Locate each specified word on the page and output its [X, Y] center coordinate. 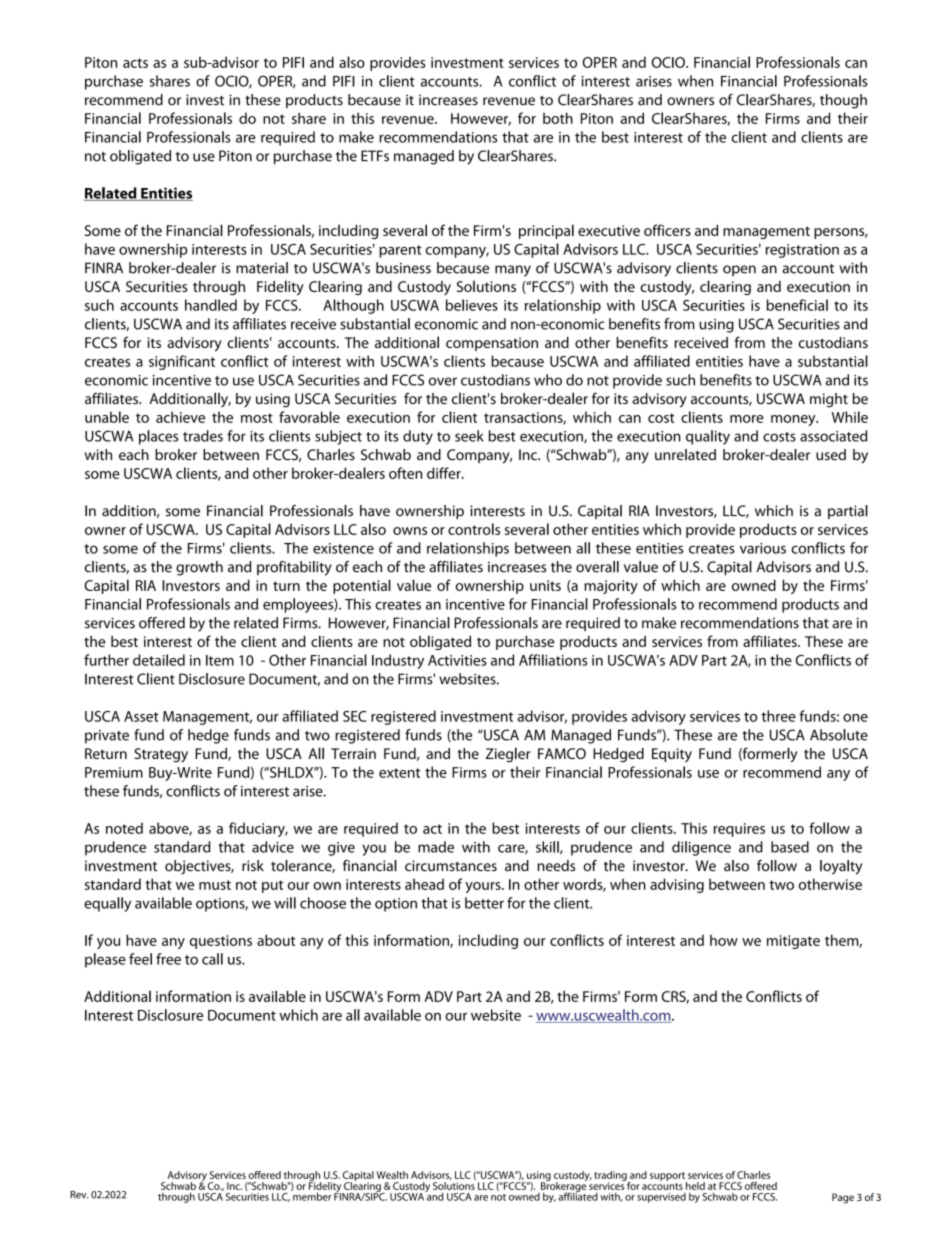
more [747, 419]
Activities [457, 660]
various [763, 548]
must [215, 885]
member [311, 1195]
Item [220, 660]
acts [135, 63]
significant [182, 362]
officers [667, 230]
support [668, 1177]
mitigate [793, 942]
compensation [492, 344]
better [484, 903]
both [558, 118]
